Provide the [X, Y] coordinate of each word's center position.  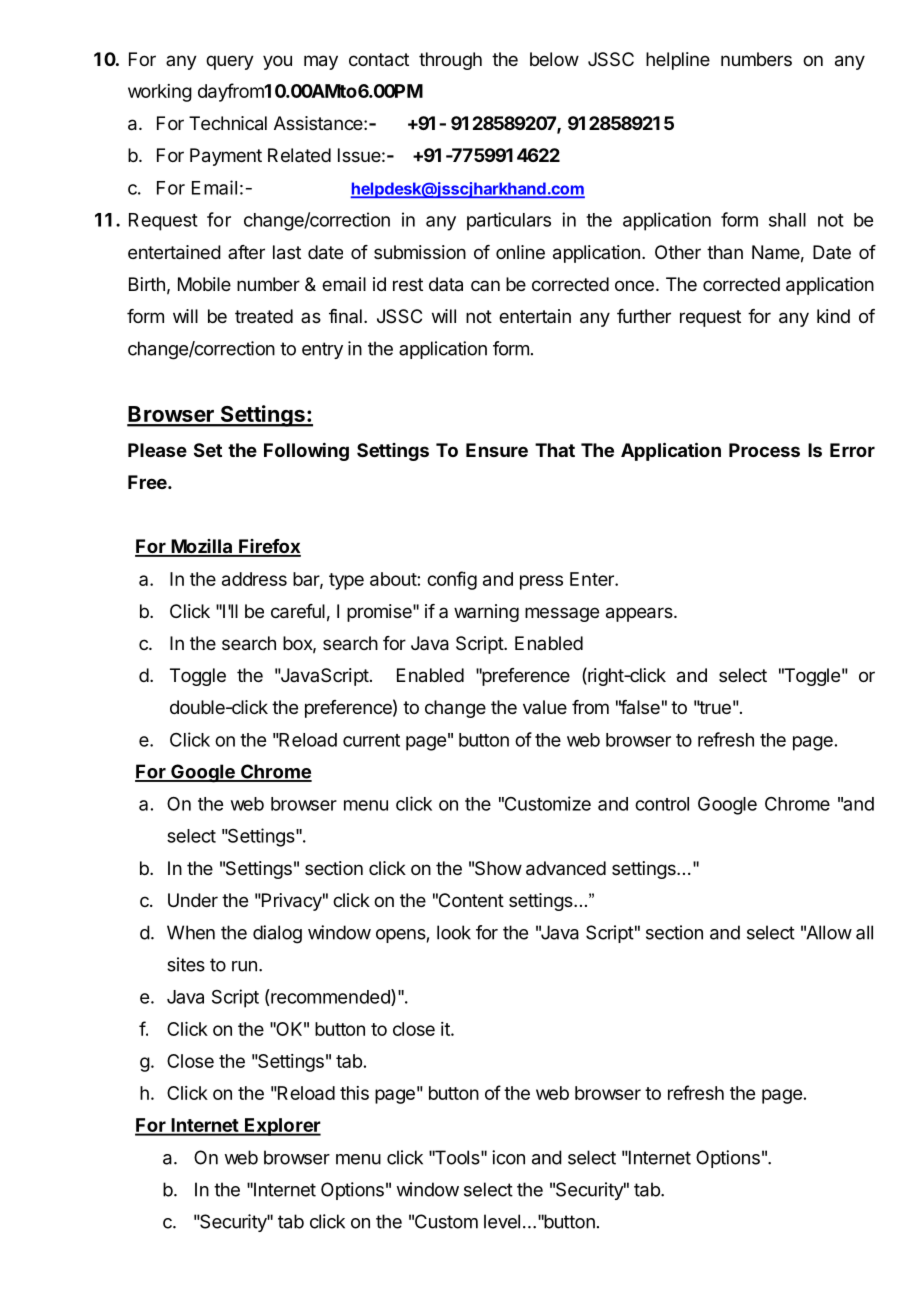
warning [486, 613]
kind [833, 316]
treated [264, 316]
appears [640, 614]
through [450, 61]
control [662, 804]
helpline [678, 61]
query [230, 62]
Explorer [282, 1127]
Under [193, 900]
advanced [566, 868]
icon [508, 1157]
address [254, 579]
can [485, 285]
